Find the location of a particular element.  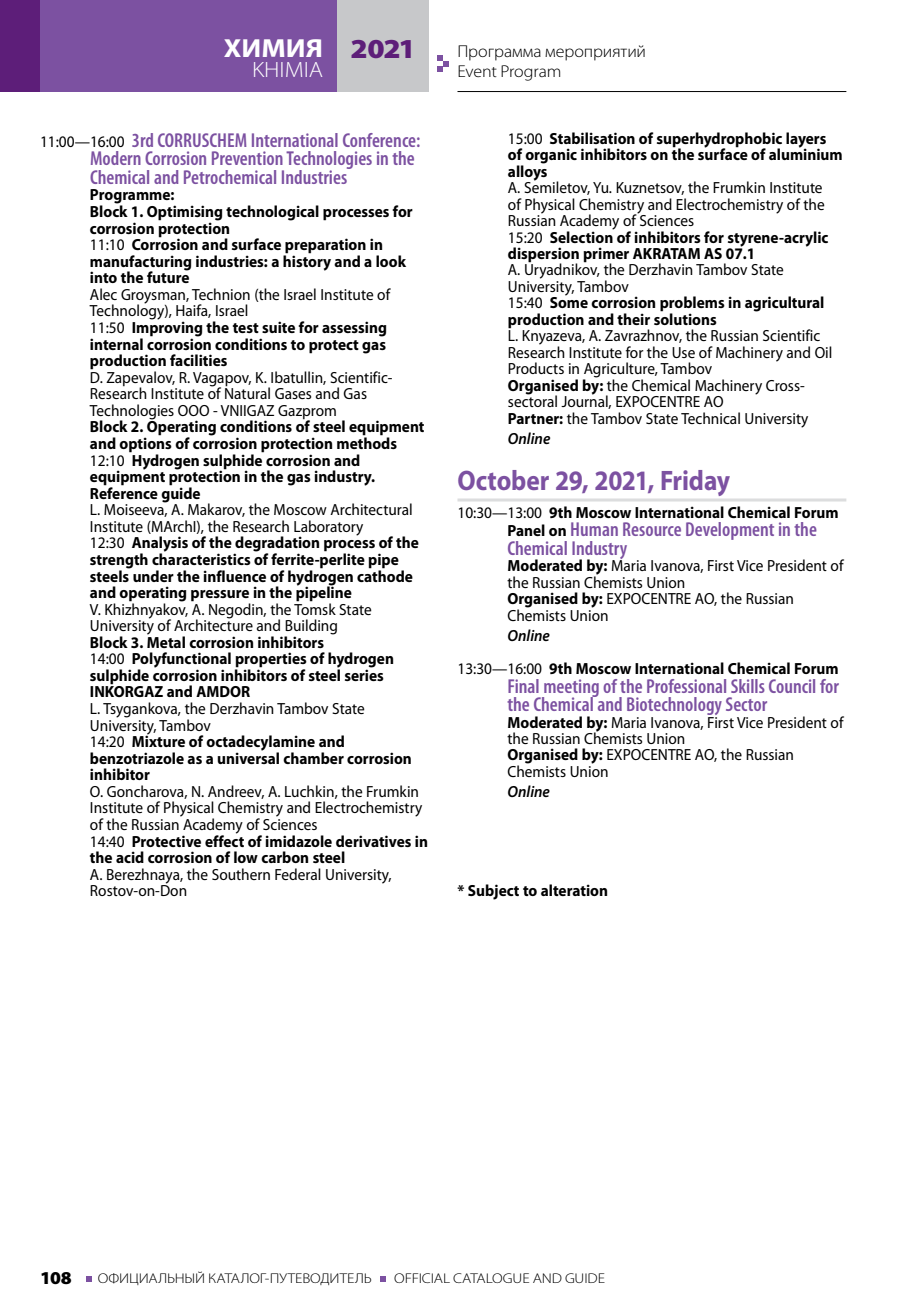

OFFICIAL is located at coordinates (422, 1278).
